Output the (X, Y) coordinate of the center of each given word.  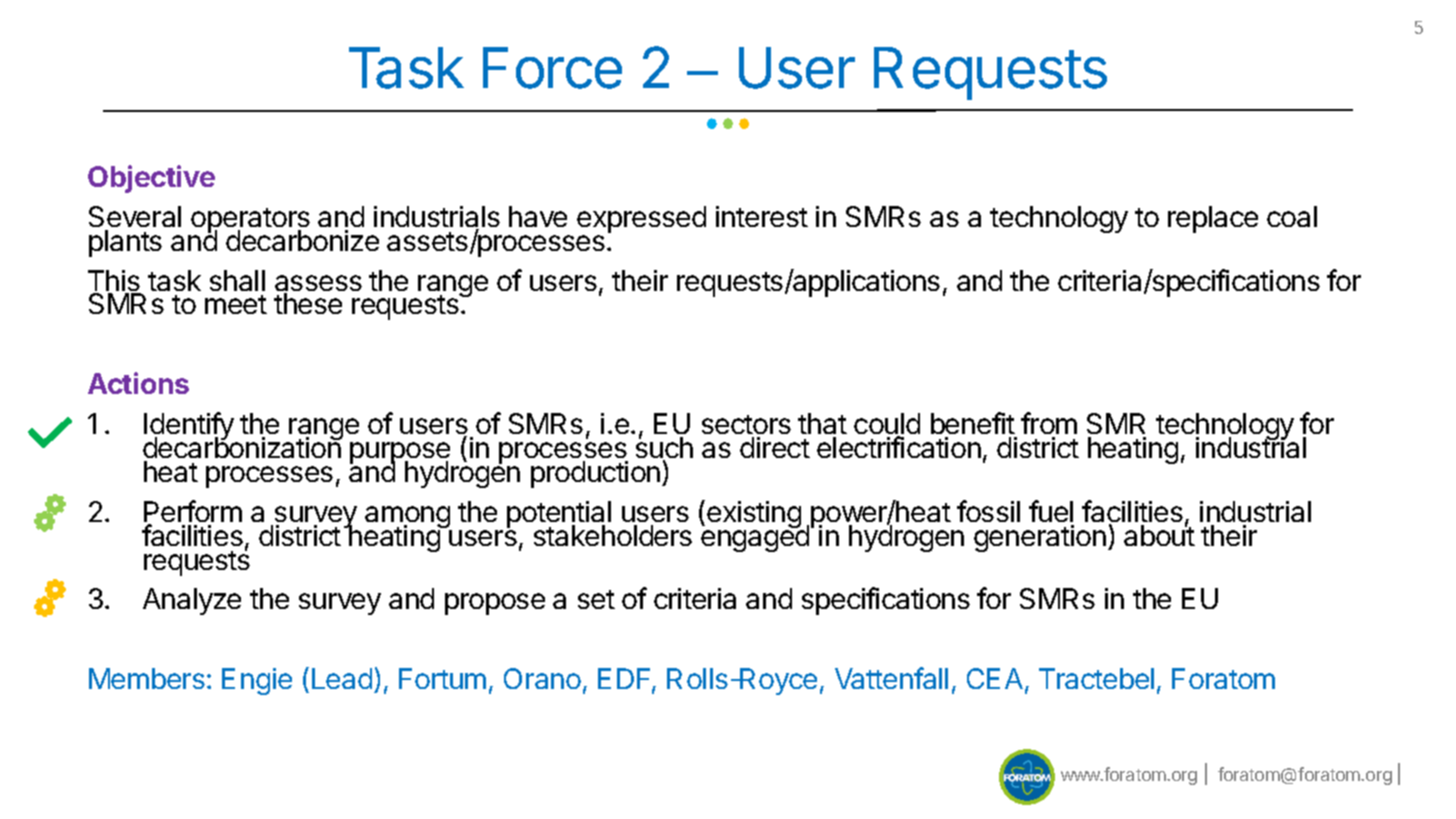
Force (552, 68)
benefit (973, 425)
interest (762, 216)
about (1159, 534)
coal (1292, 216)
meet (236, 304)
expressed (641, 221)
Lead (342, 678)
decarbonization (242, 449)
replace (1213, 219)
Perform (193, 512)
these (308, 303)
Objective (151, 179)
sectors (746, 426)
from (1049, 425)
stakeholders (613, 535)
